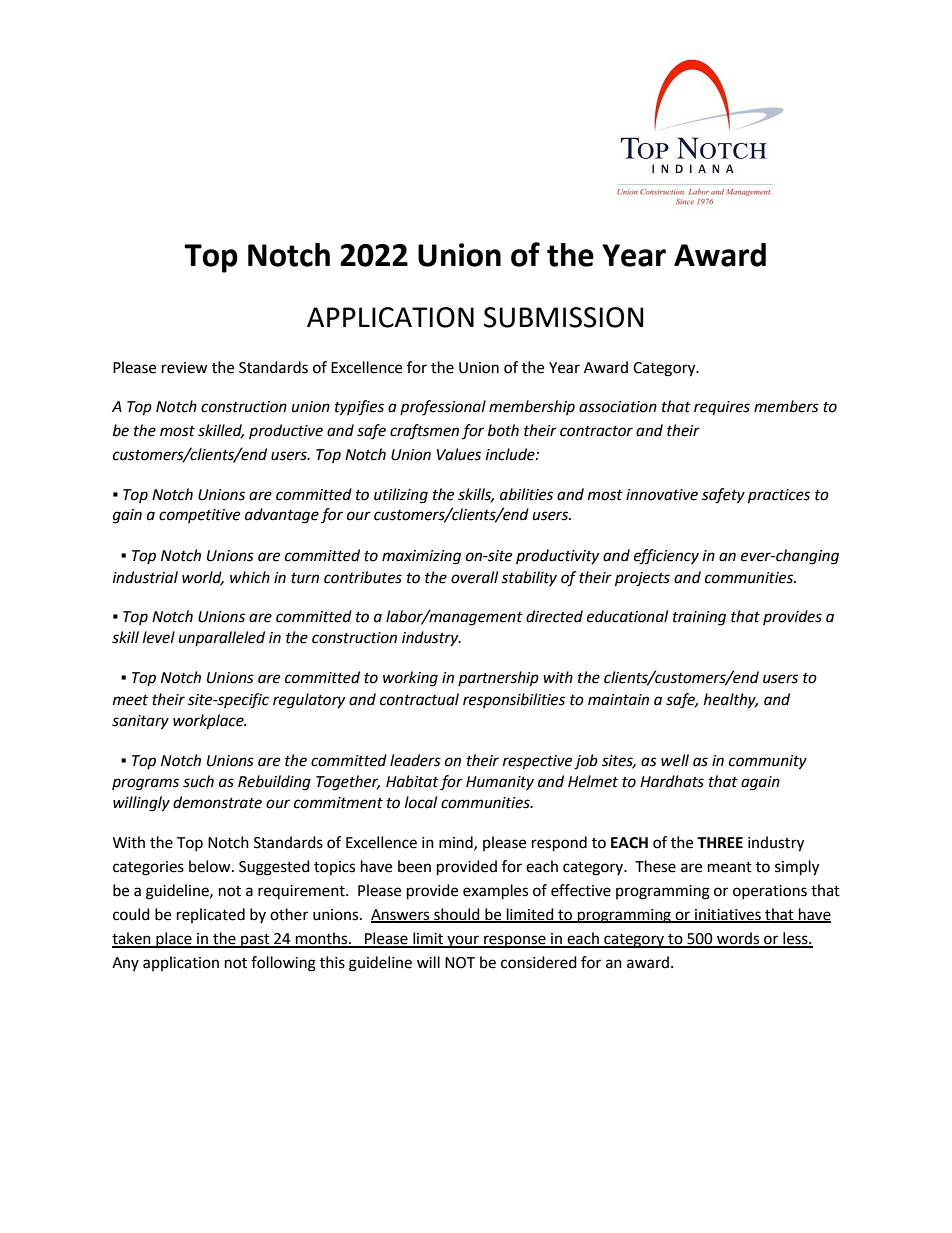 This screenshot has width=952, height=1233. What do you see at coordinates (498, 679) in the screenshot?
I see `partnership` at bounding box center [498, 679].
